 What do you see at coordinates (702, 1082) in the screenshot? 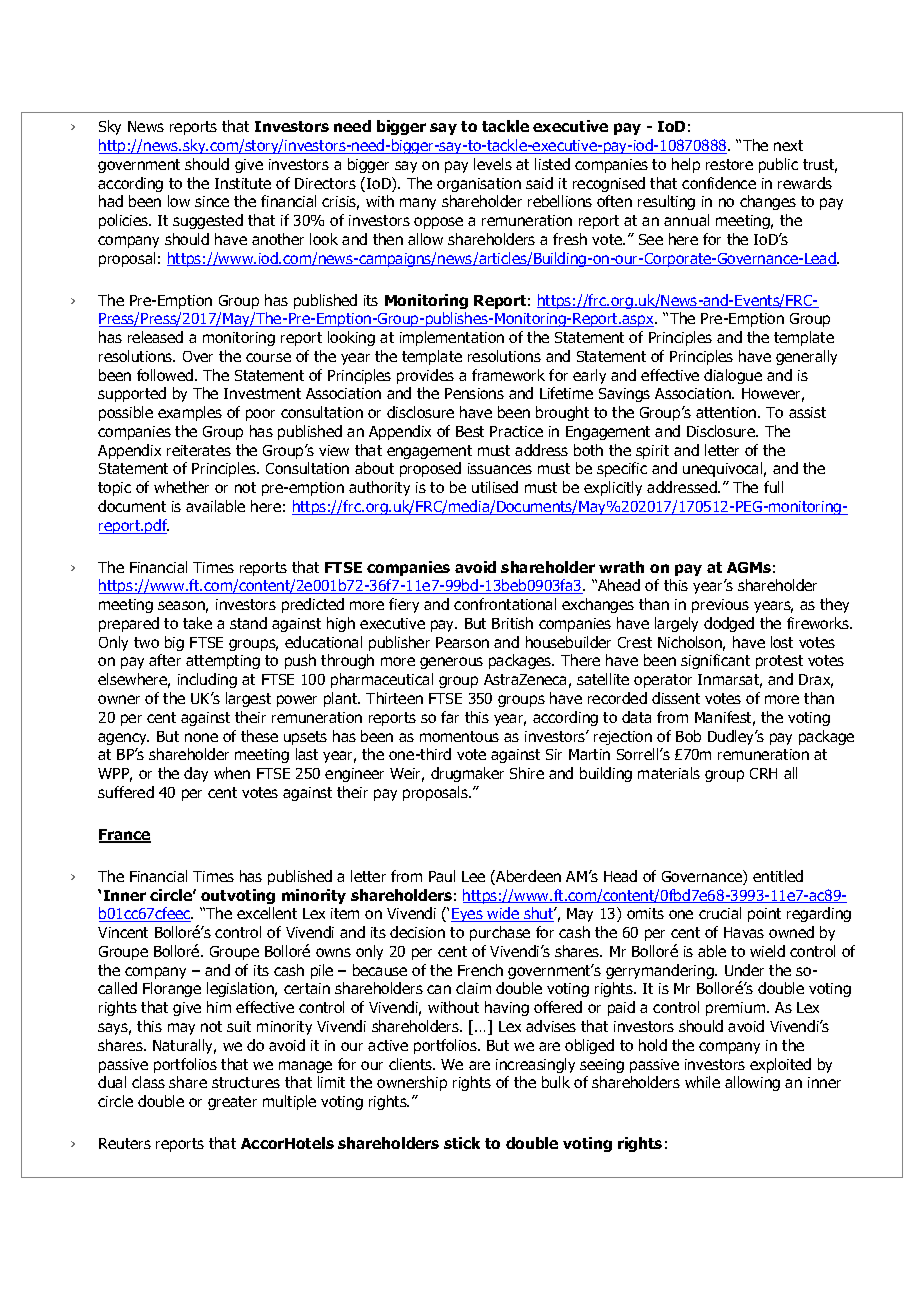
I see `while` at bounding box center [702, 1082].
